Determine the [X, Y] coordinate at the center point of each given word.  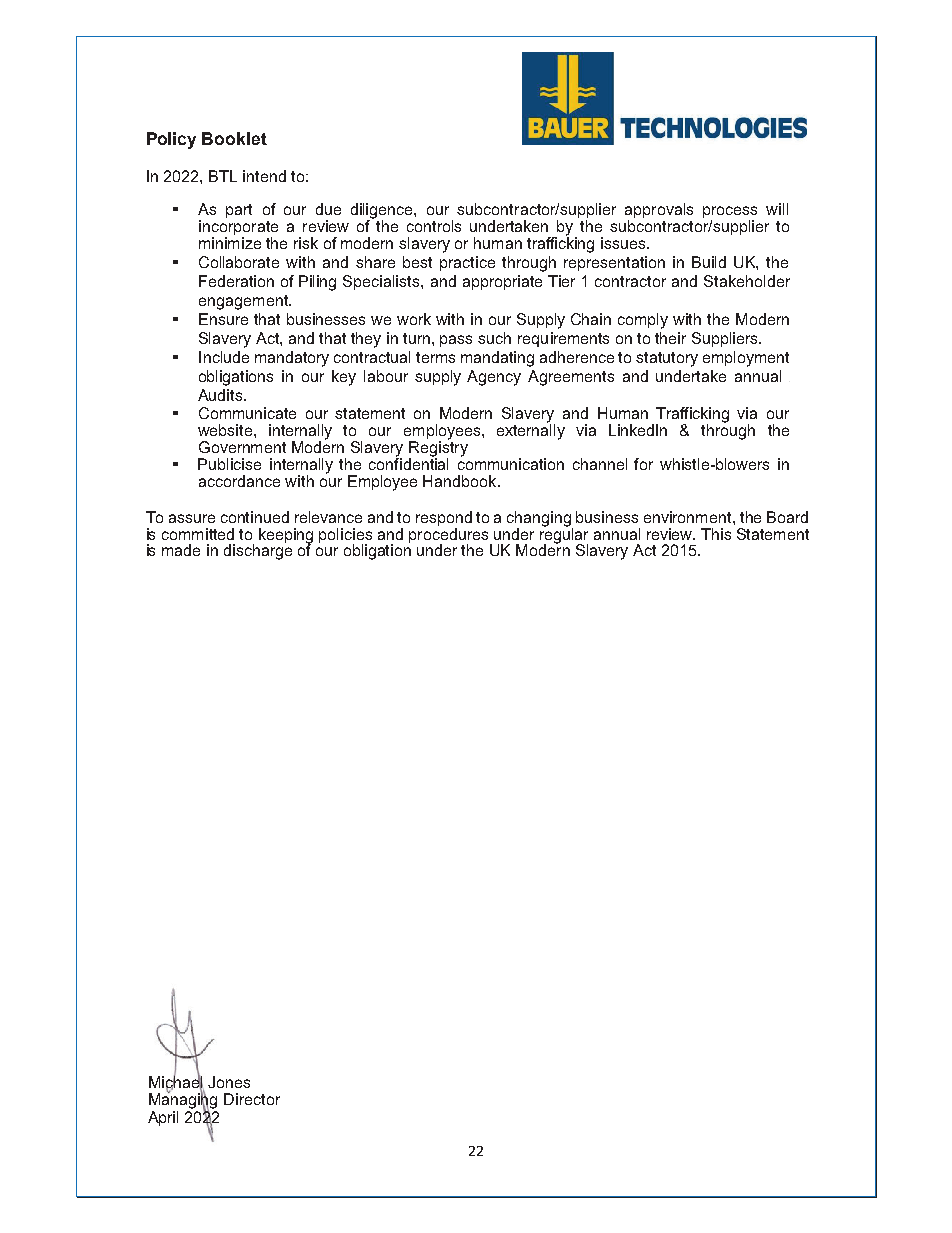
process [730, 213]
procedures [450, 536]
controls [434, 226]
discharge [258, 551]
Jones [229, 1082]
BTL [223, 176]
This [716, 534]
